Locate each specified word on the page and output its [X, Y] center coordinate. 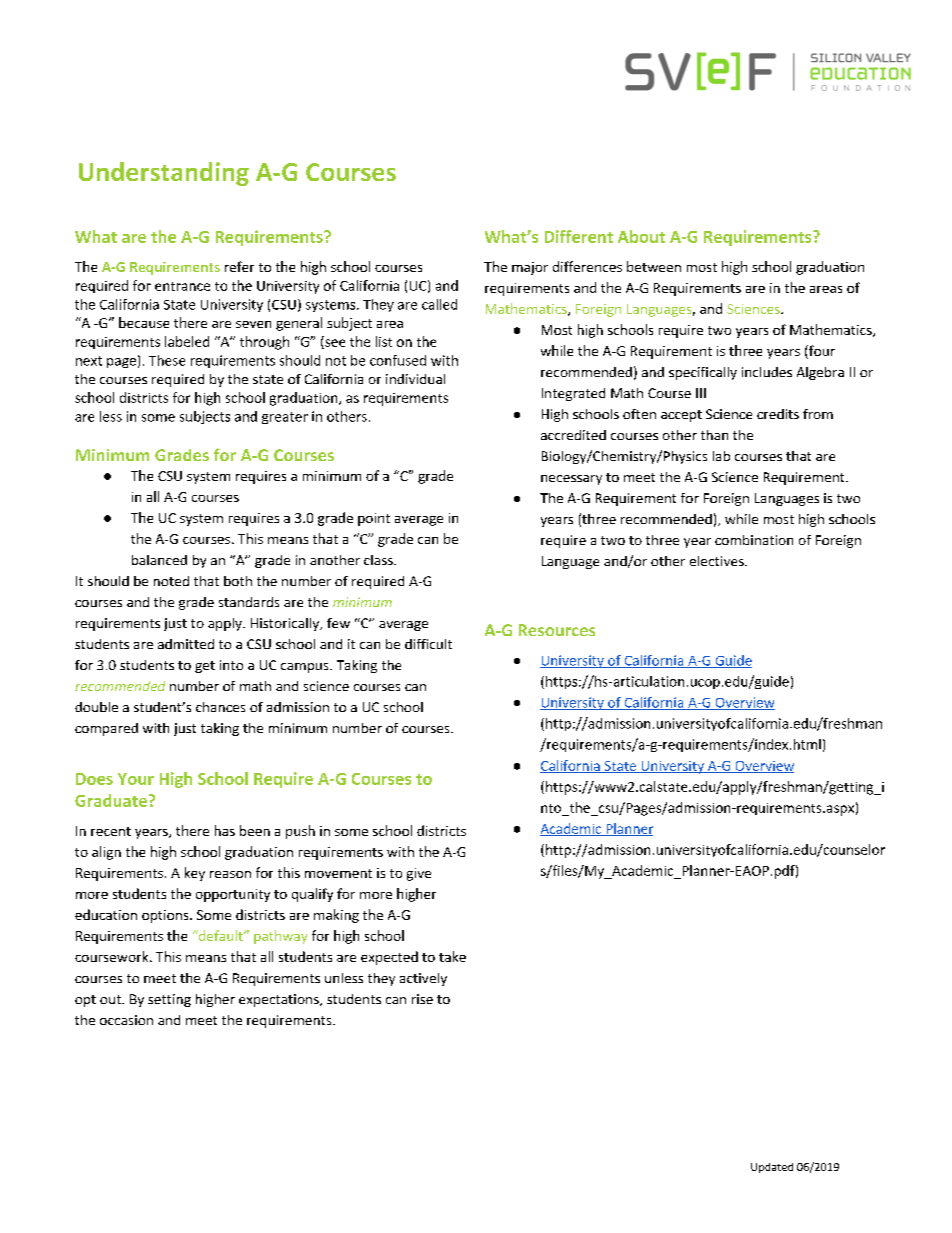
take [452, 956]
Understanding [164, 174]
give [419, 874]
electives [718, 561]
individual [415, 379]
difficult [428, 644]
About [641, 236]
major [530, 268]
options [166, 916]
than [714, 435]
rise [422, 999]
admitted [186, 644]
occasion [126, 1020]
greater [285, 418]
